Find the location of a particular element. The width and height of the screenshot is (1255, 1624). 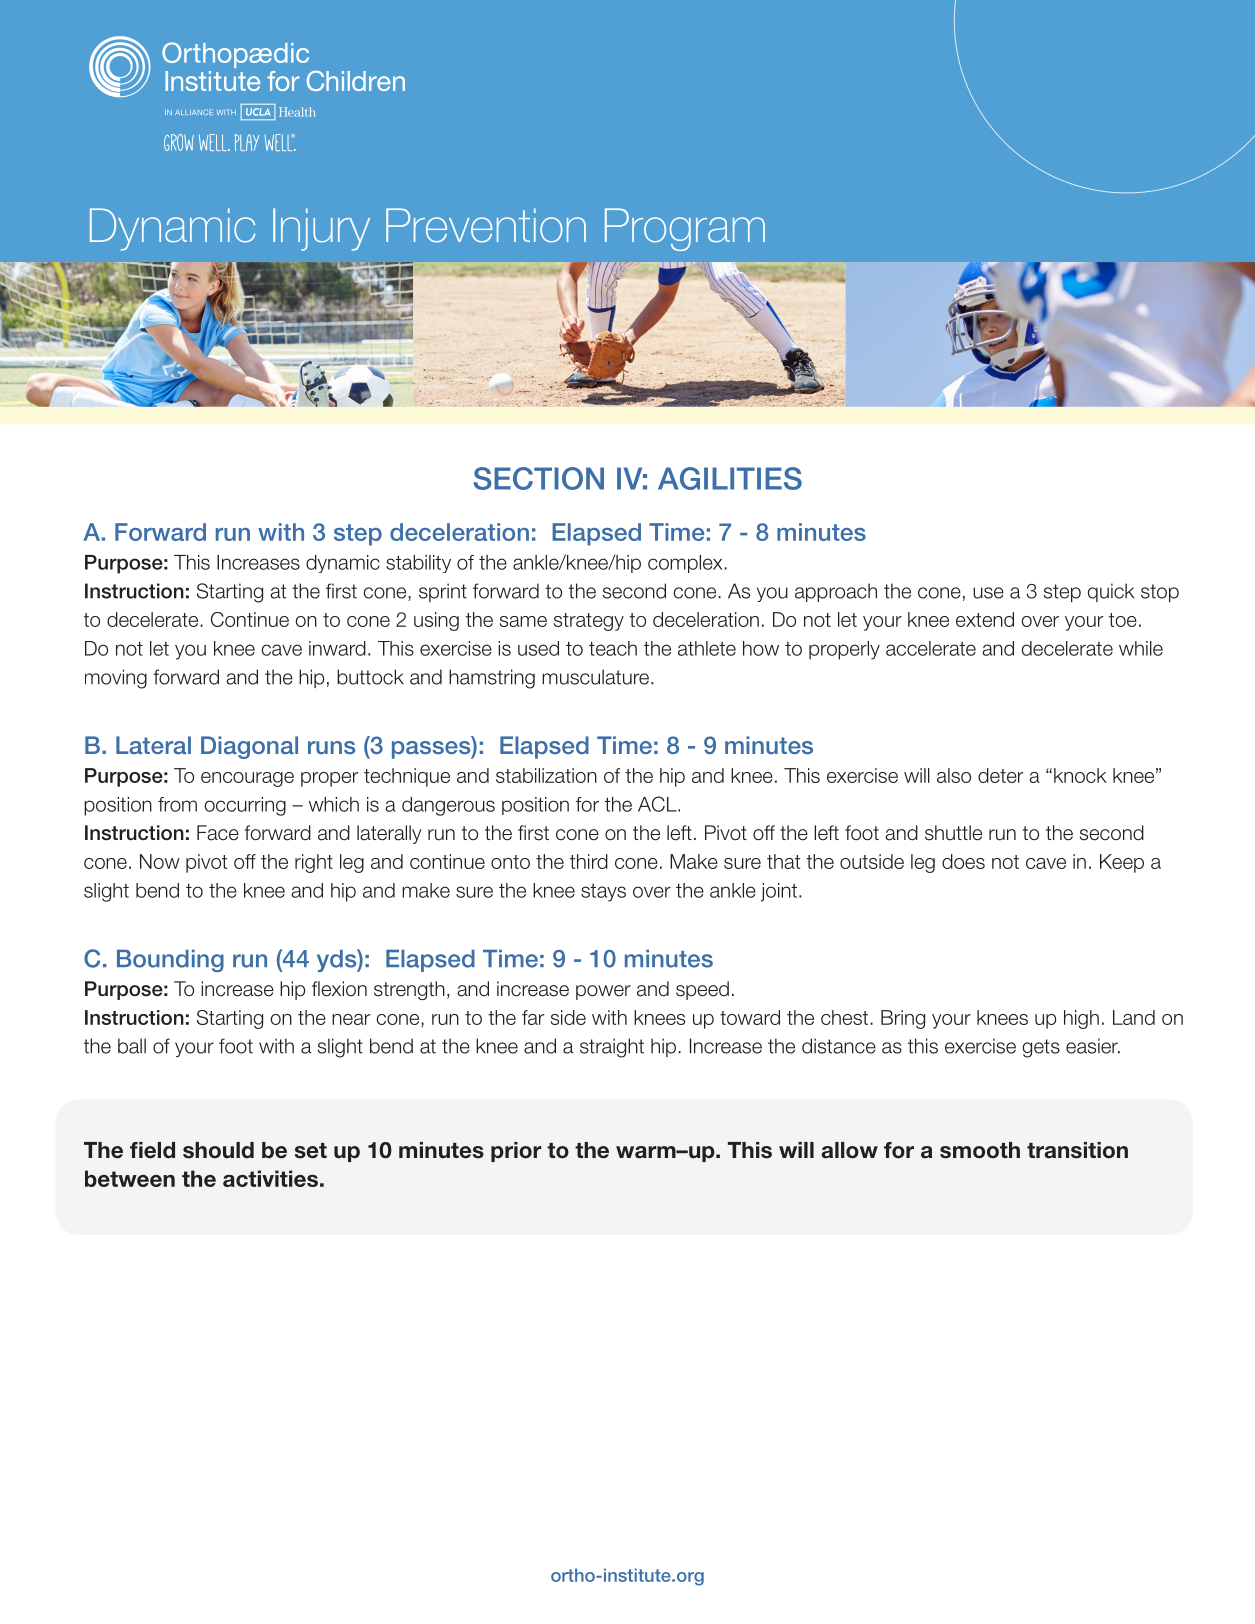

SECTION is located at coordinates (538, 478).
